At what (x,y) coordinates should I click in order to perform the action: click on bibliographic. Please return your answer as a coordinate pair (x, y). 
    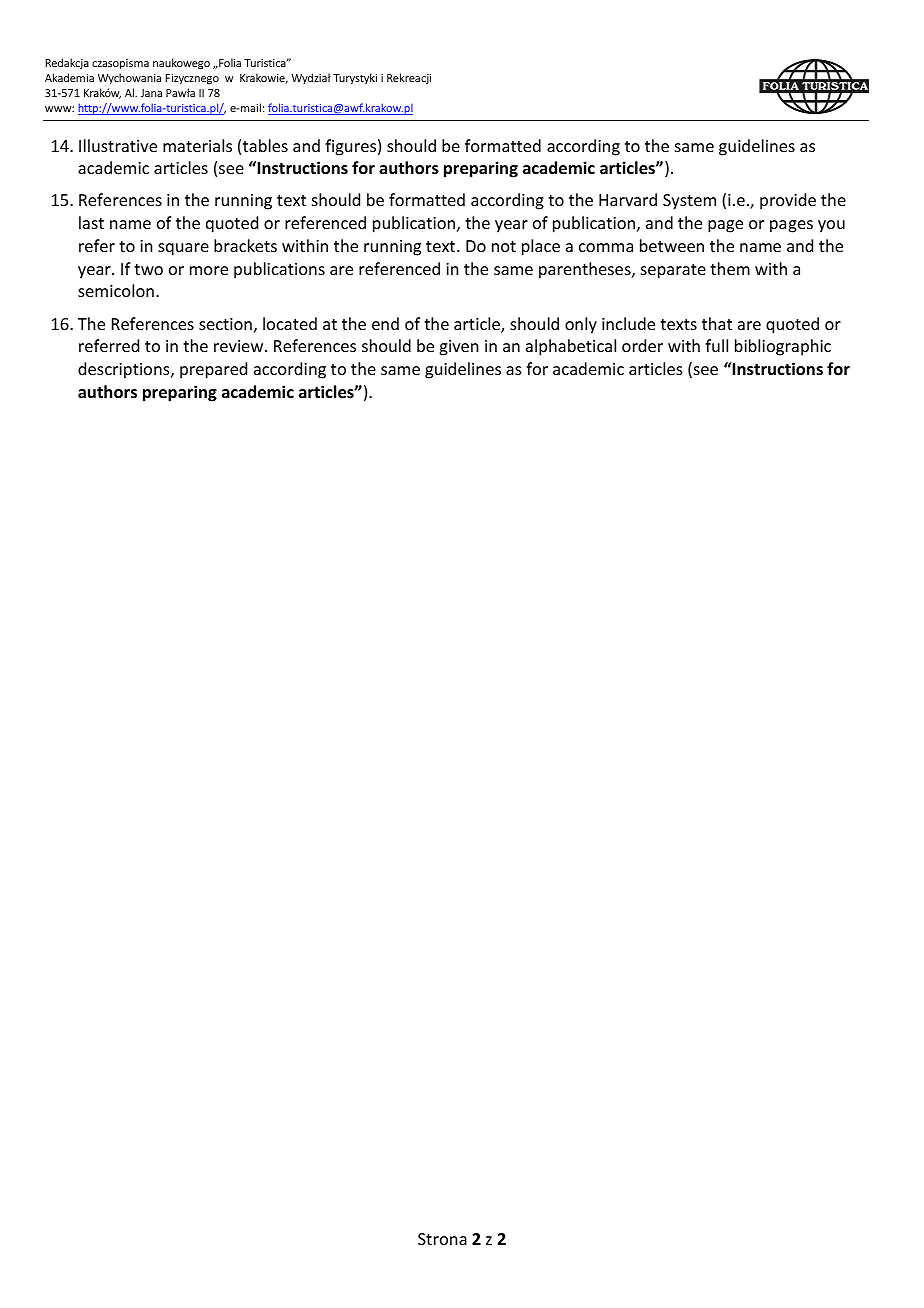
    Looking at the image, I should click on (783, 347).
